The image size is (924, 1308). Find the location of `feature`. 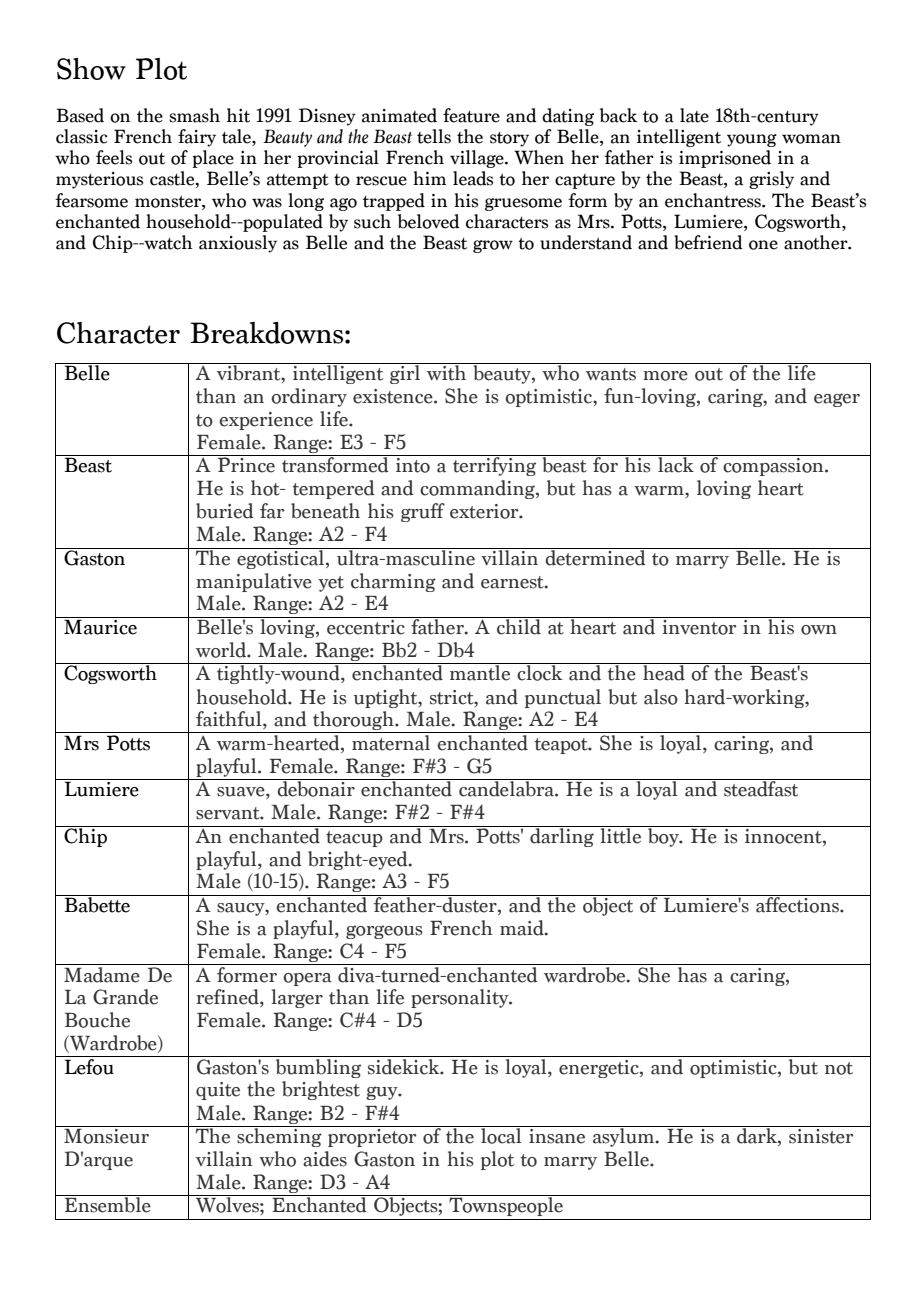

feature is located at coordinates (471, 115).
